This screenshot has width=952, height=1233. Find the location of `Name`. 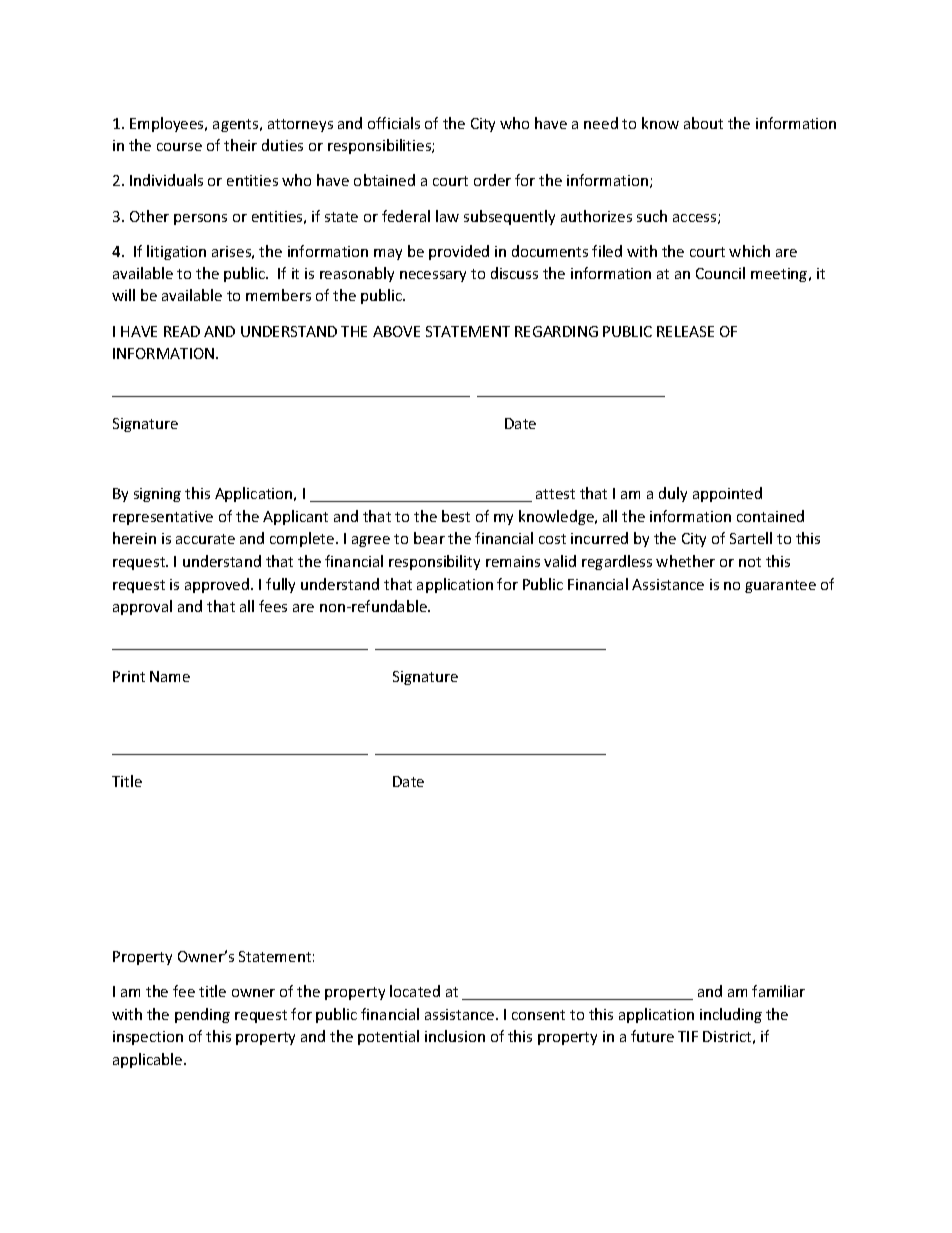

Name is located at coordinates (170, 676).
